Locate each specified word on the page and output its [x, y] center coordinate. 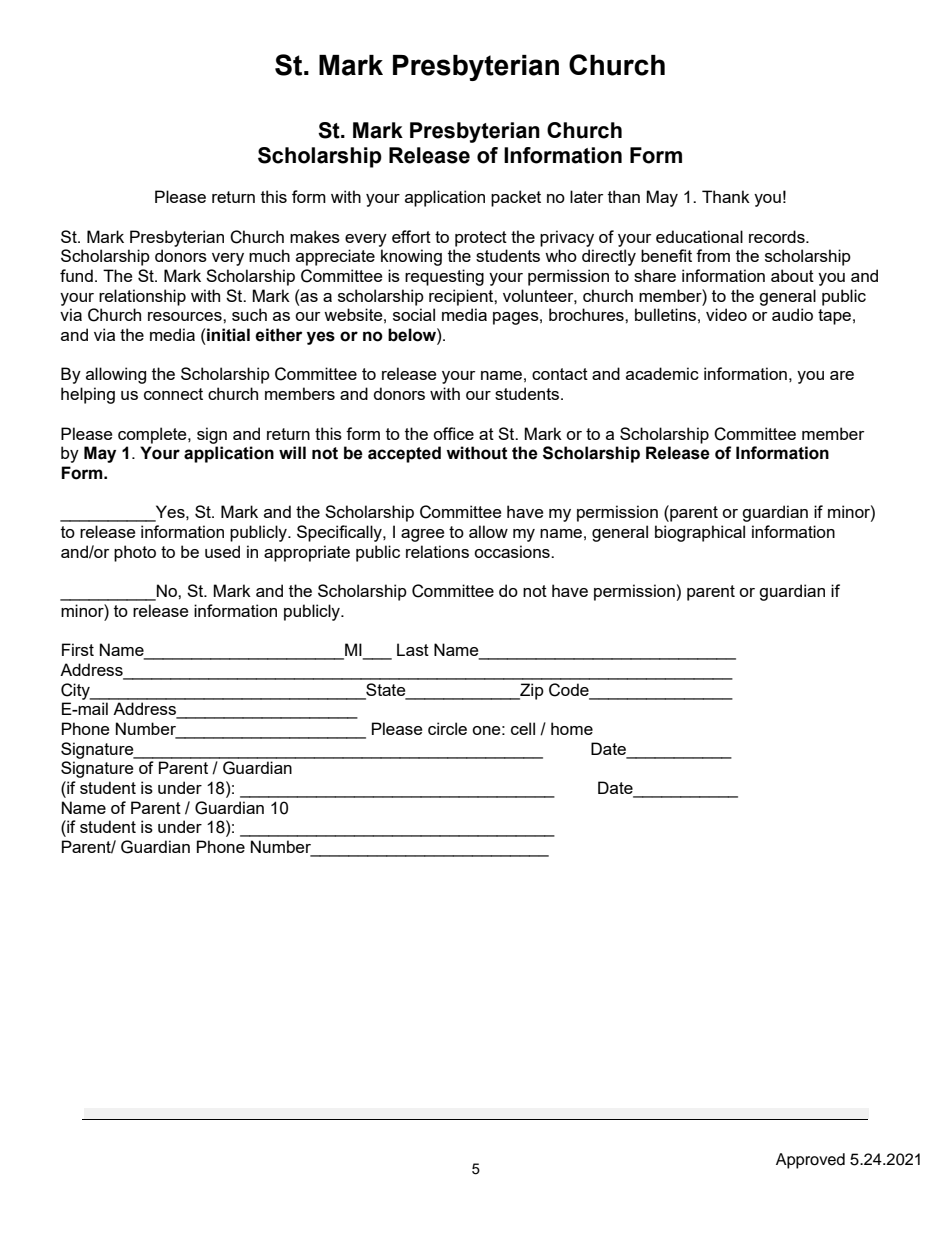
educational [699, 236]
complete [153, 435]
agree [422, 535]
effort [411, 236]
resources [186, 316]
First [78, 649]
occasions [513, 551]
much [269, 255]
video [726, 314]
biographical [700, 533]
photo [135, 553]
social [414, 314]
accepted [404, 454]
